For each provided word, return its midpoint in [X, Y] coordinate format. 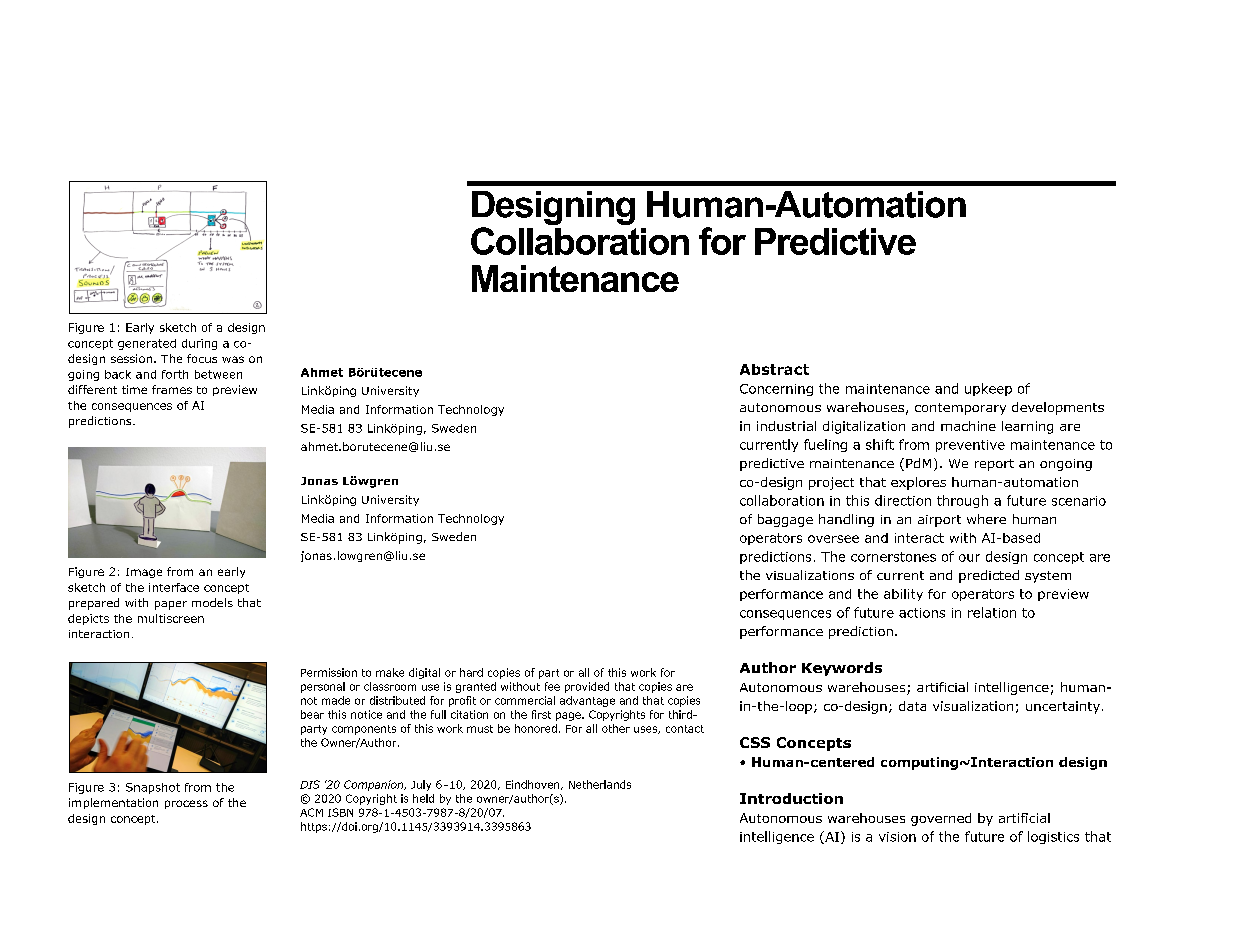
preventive [970, 446]
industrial [786, 426]
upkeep [988, 389]
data [912, 706]
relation [992, 612]
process [186, 804]
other [616, 728]
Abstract [774, 369]
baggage [785, 520]
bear [312, 714]
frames [172, 389]
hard [471, 672]
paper [171, 605]
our [969, 558]
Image [144, 573]
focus [202, 358]
